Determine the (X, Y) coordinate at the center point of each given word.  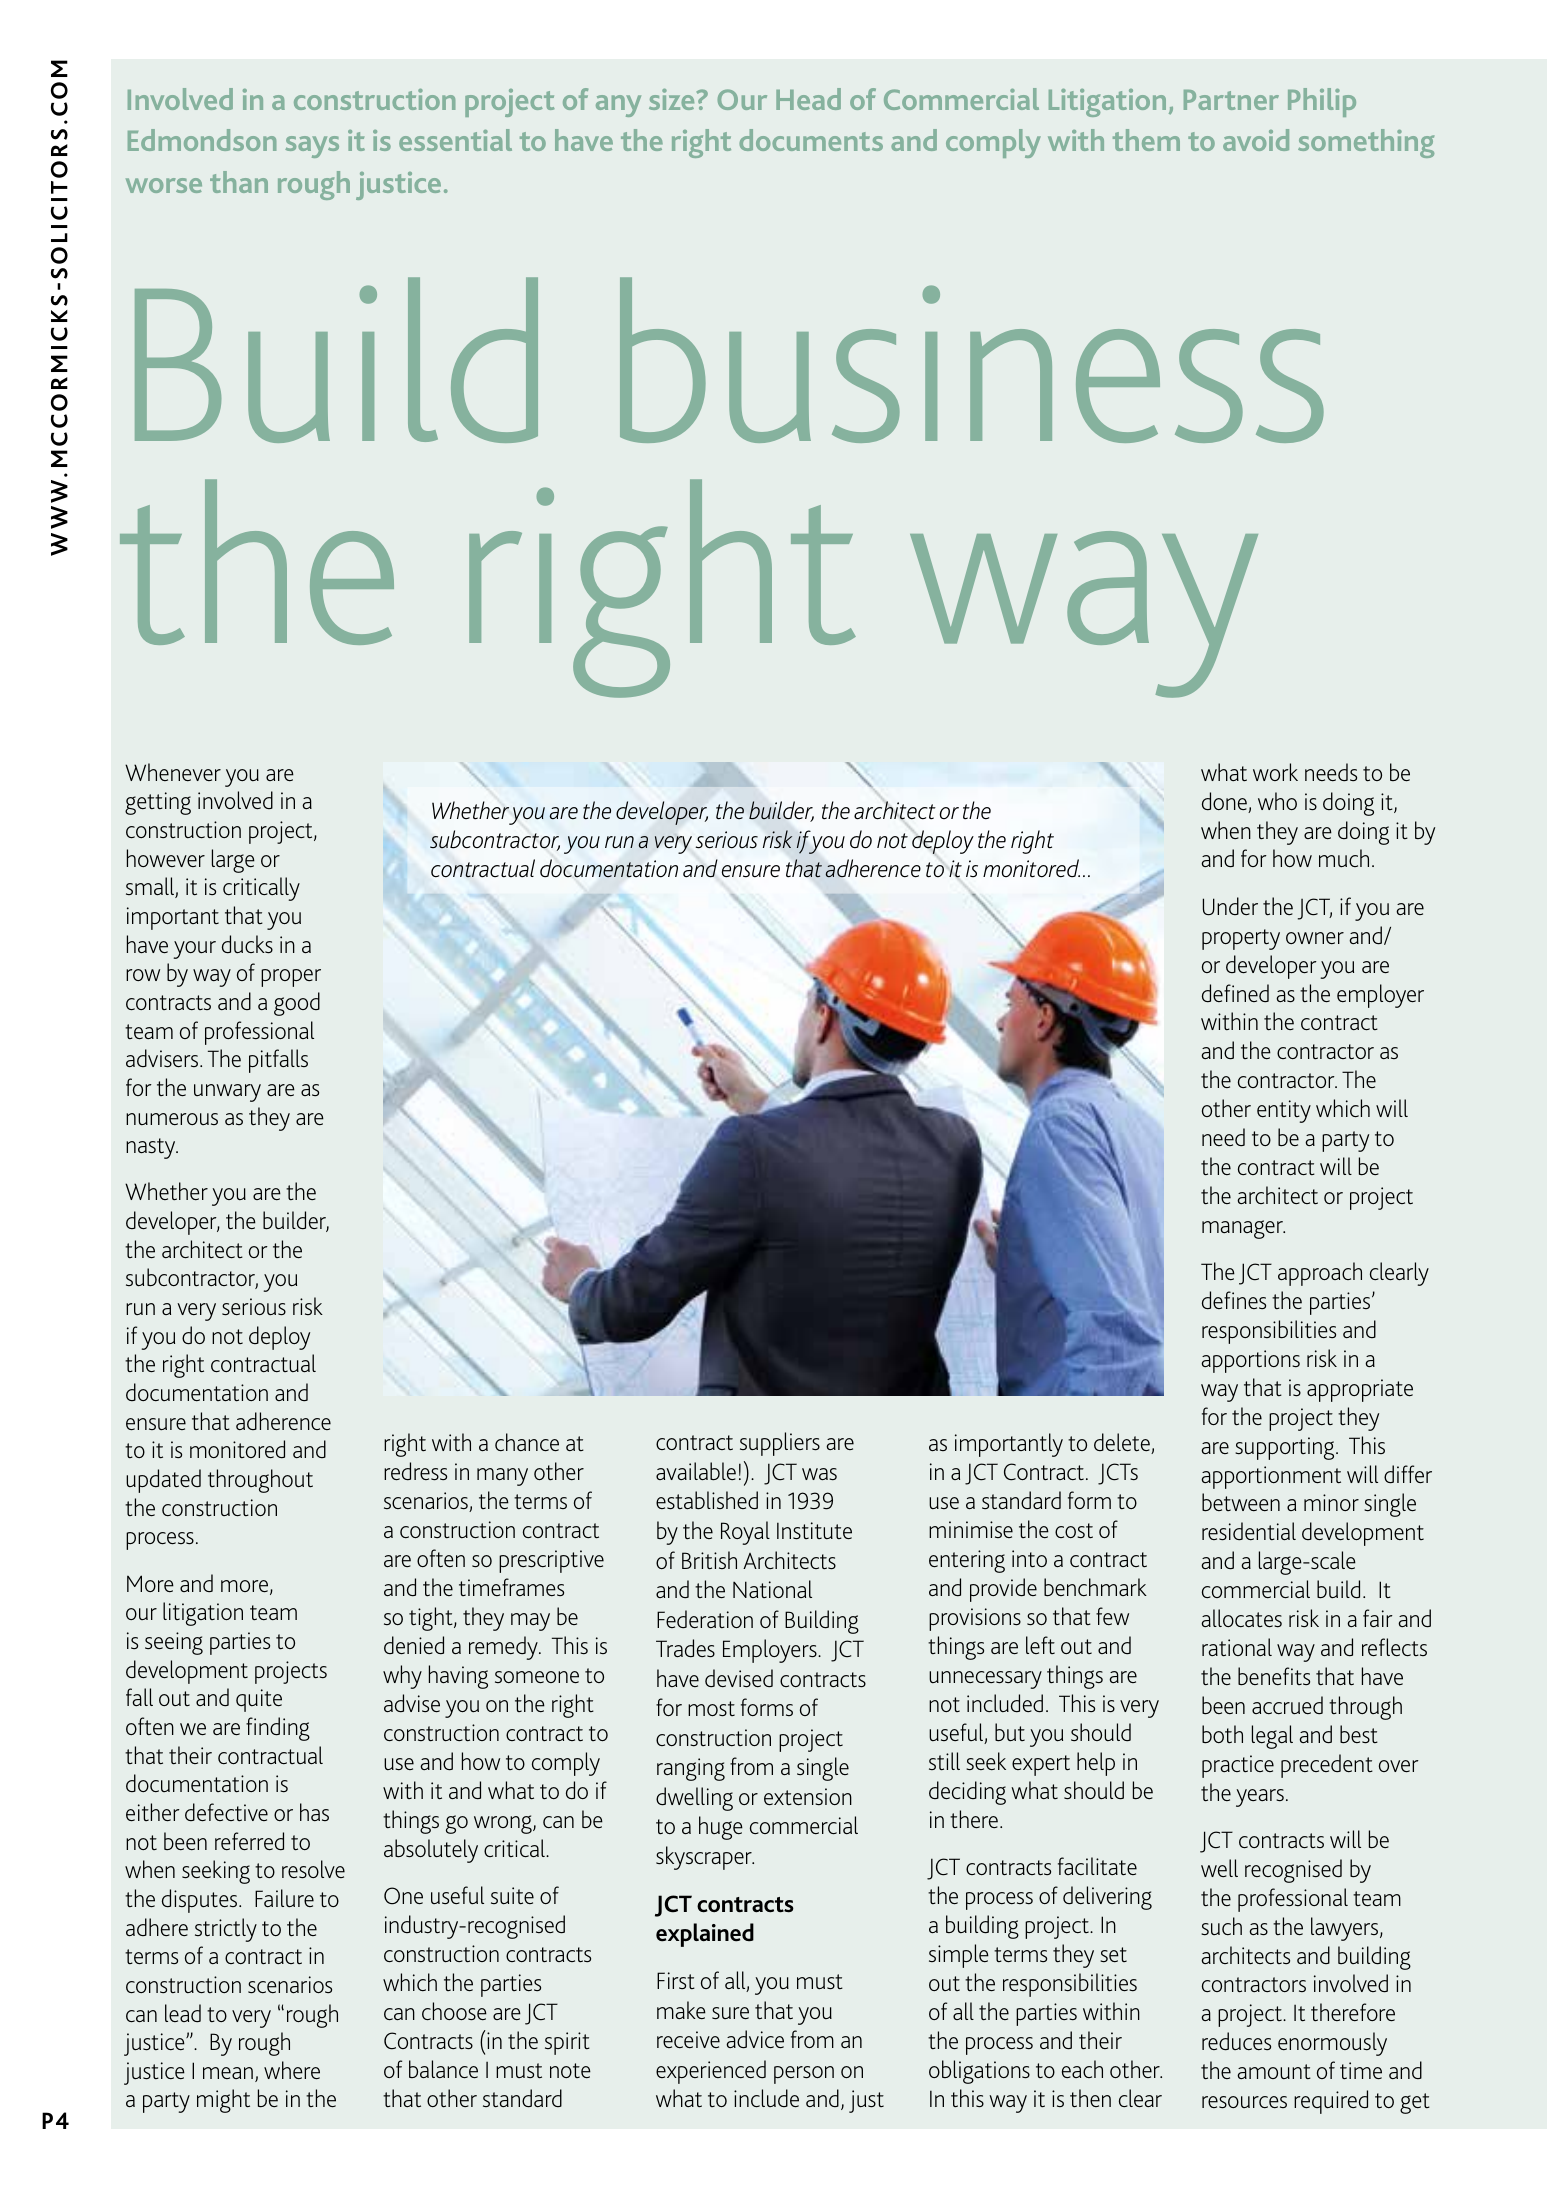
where (292, 2070)
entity (1284, 1111)
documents (811, 140)
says (312, 147)
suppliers (780, 1444)
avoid (1256, 140)
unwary (227, 1093)
